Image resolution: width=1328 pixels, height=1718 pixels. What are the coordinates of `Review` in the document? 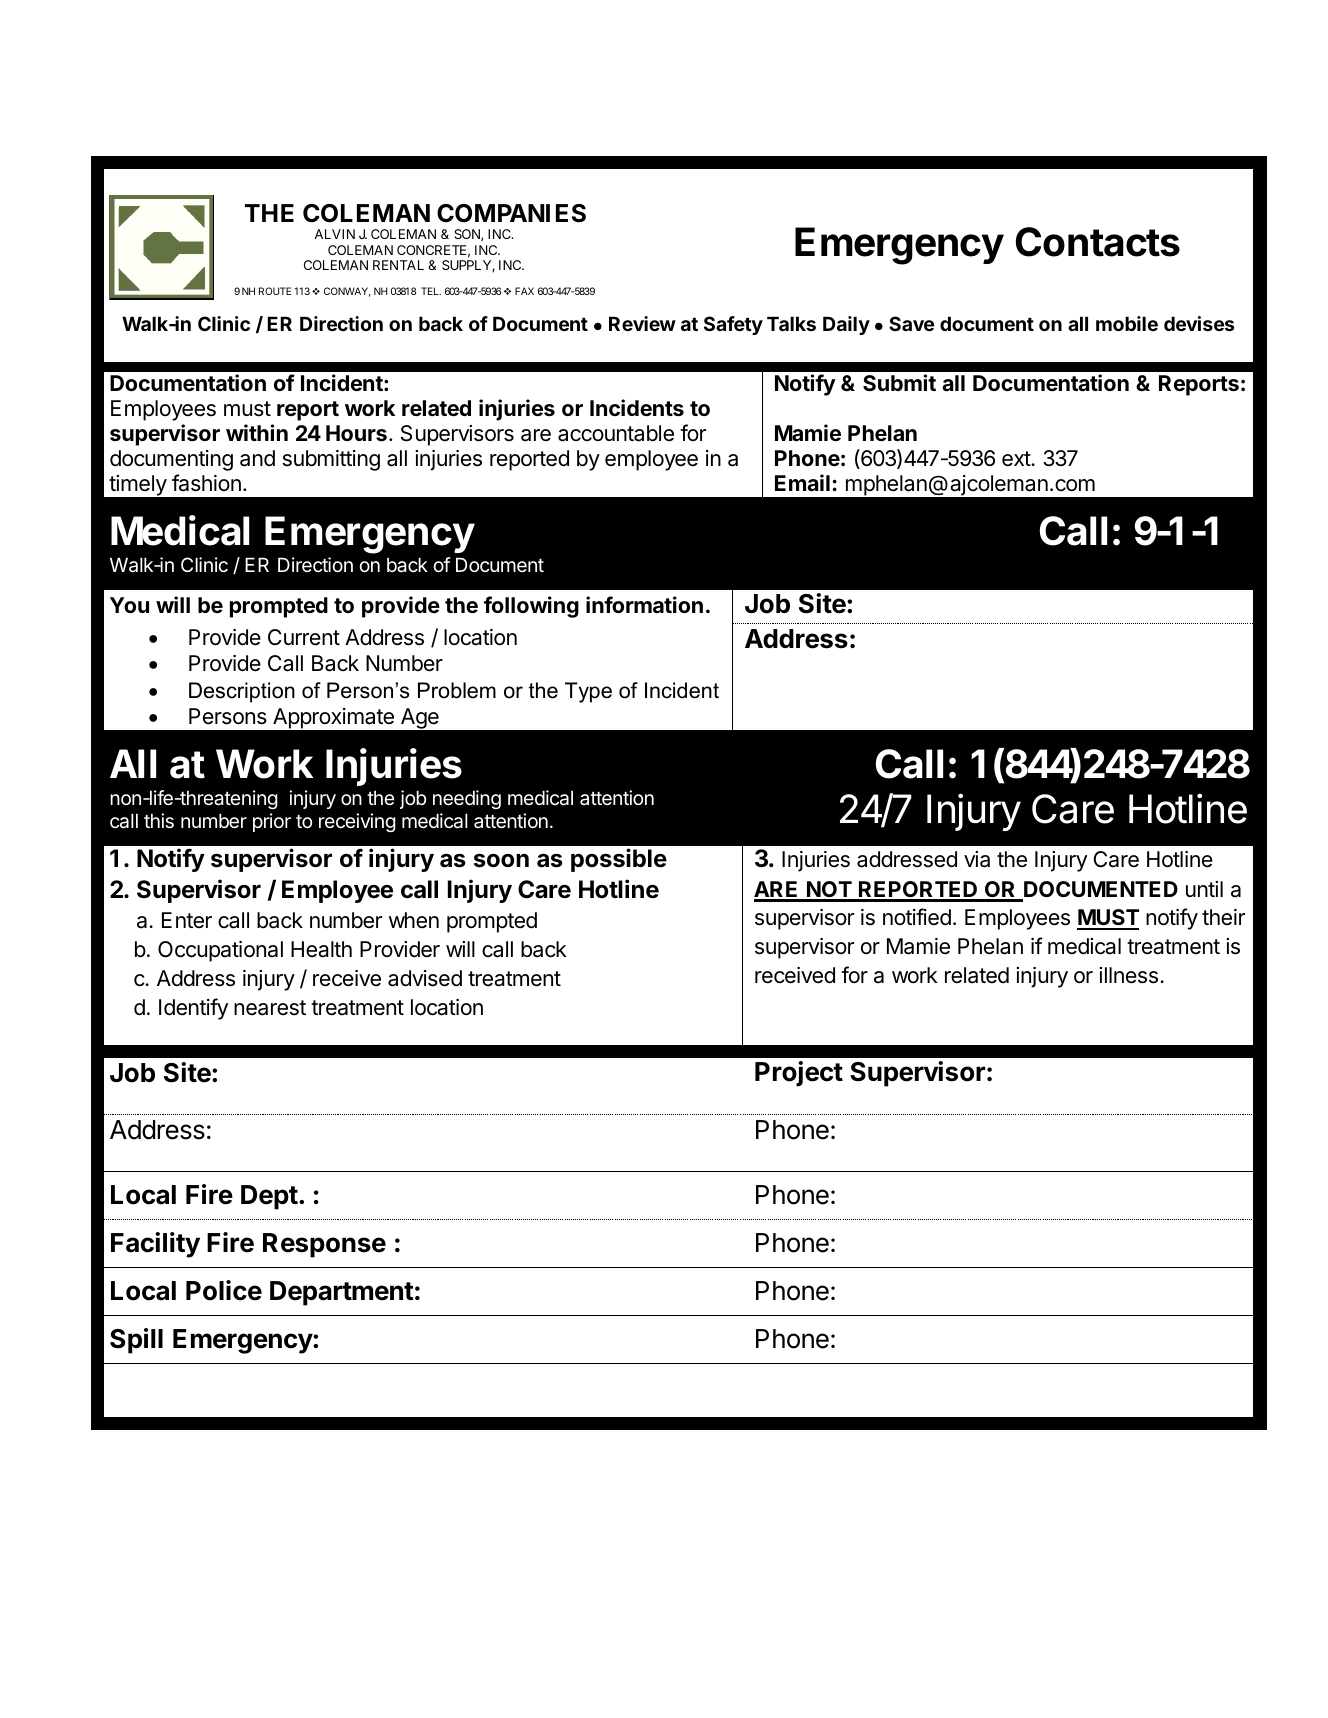 It's located at (642, 323).
